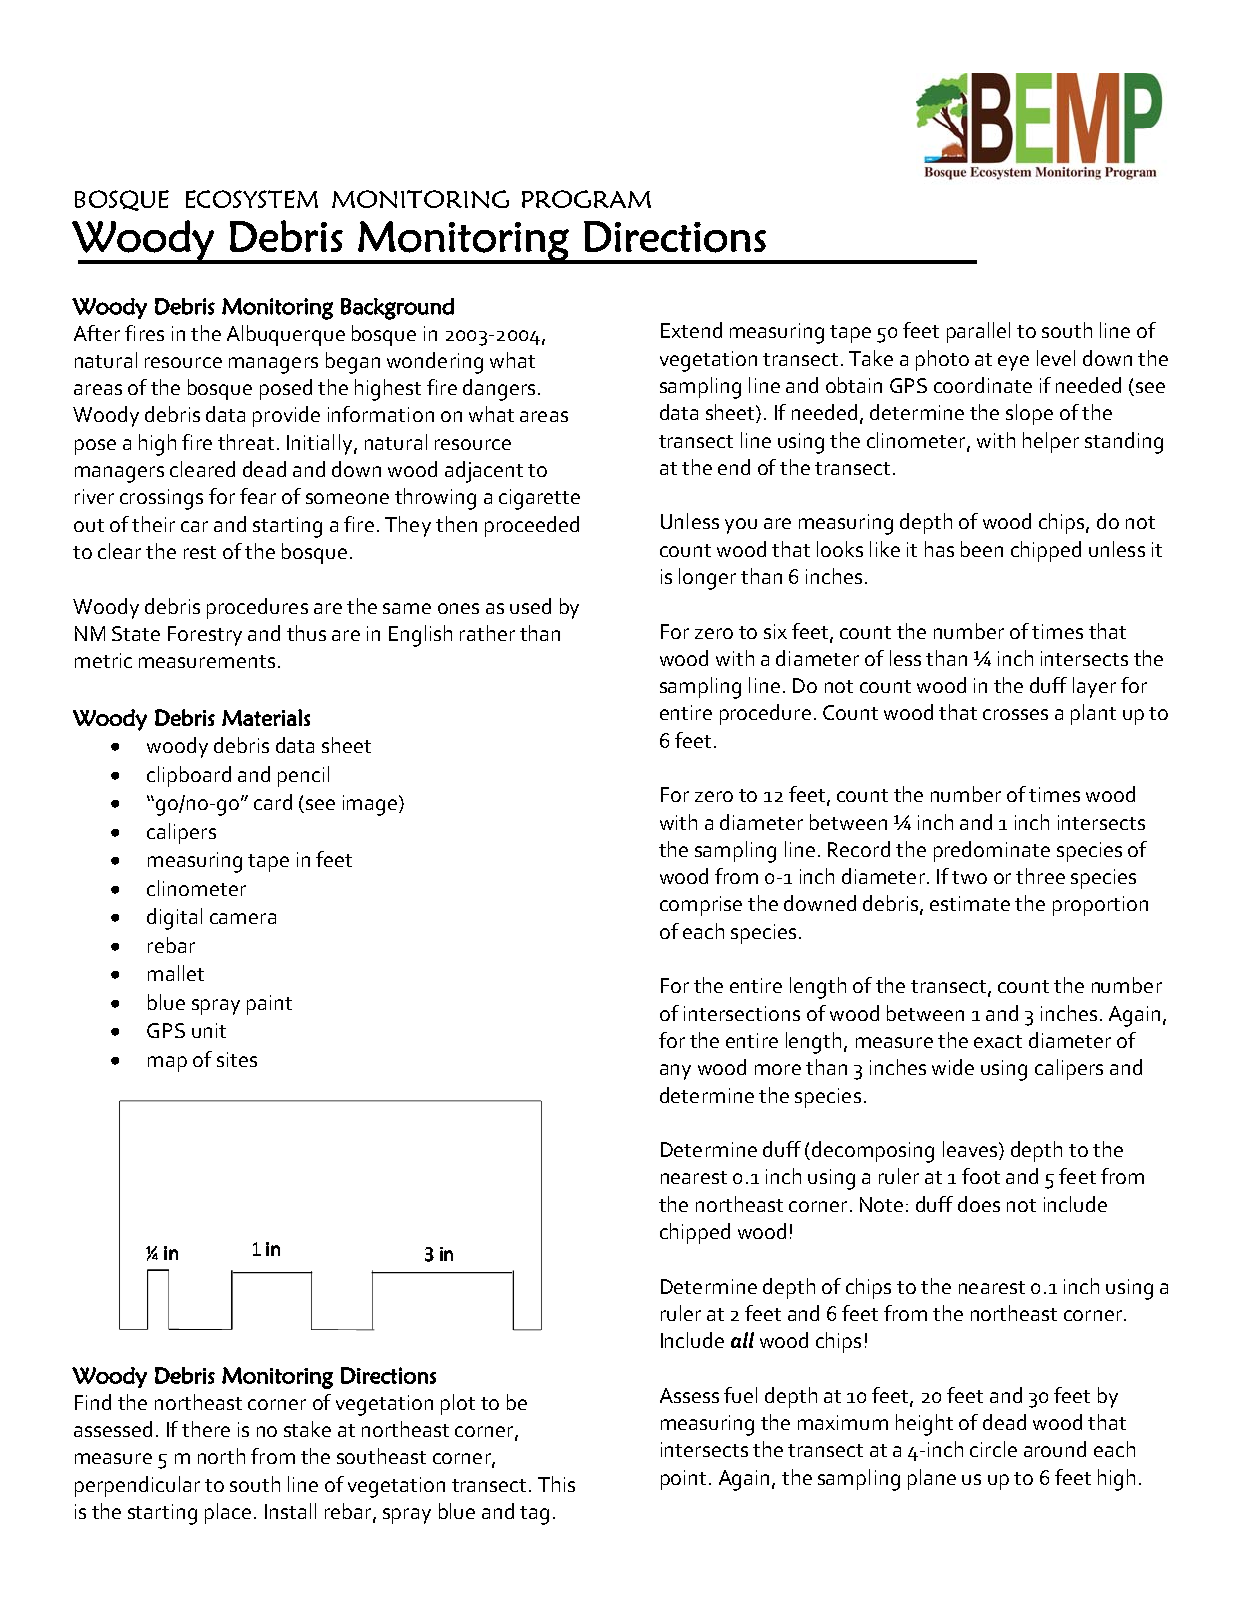 The image size is (1244, 1610). I want to click on circle, so click(993, 1449).
